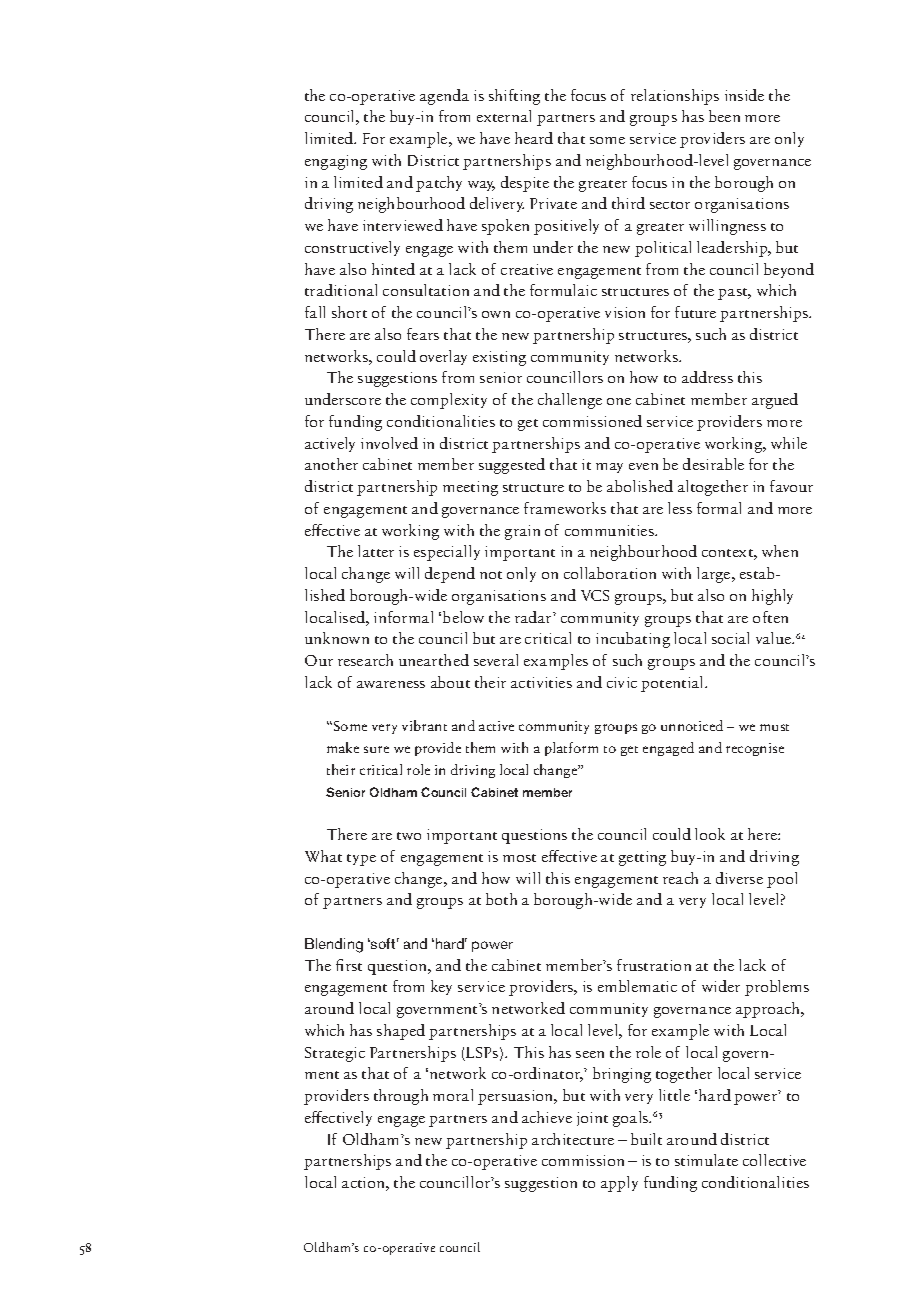 The height and width of the screenshot is (1308, 924). I want to click on research, so click(365, 660).
